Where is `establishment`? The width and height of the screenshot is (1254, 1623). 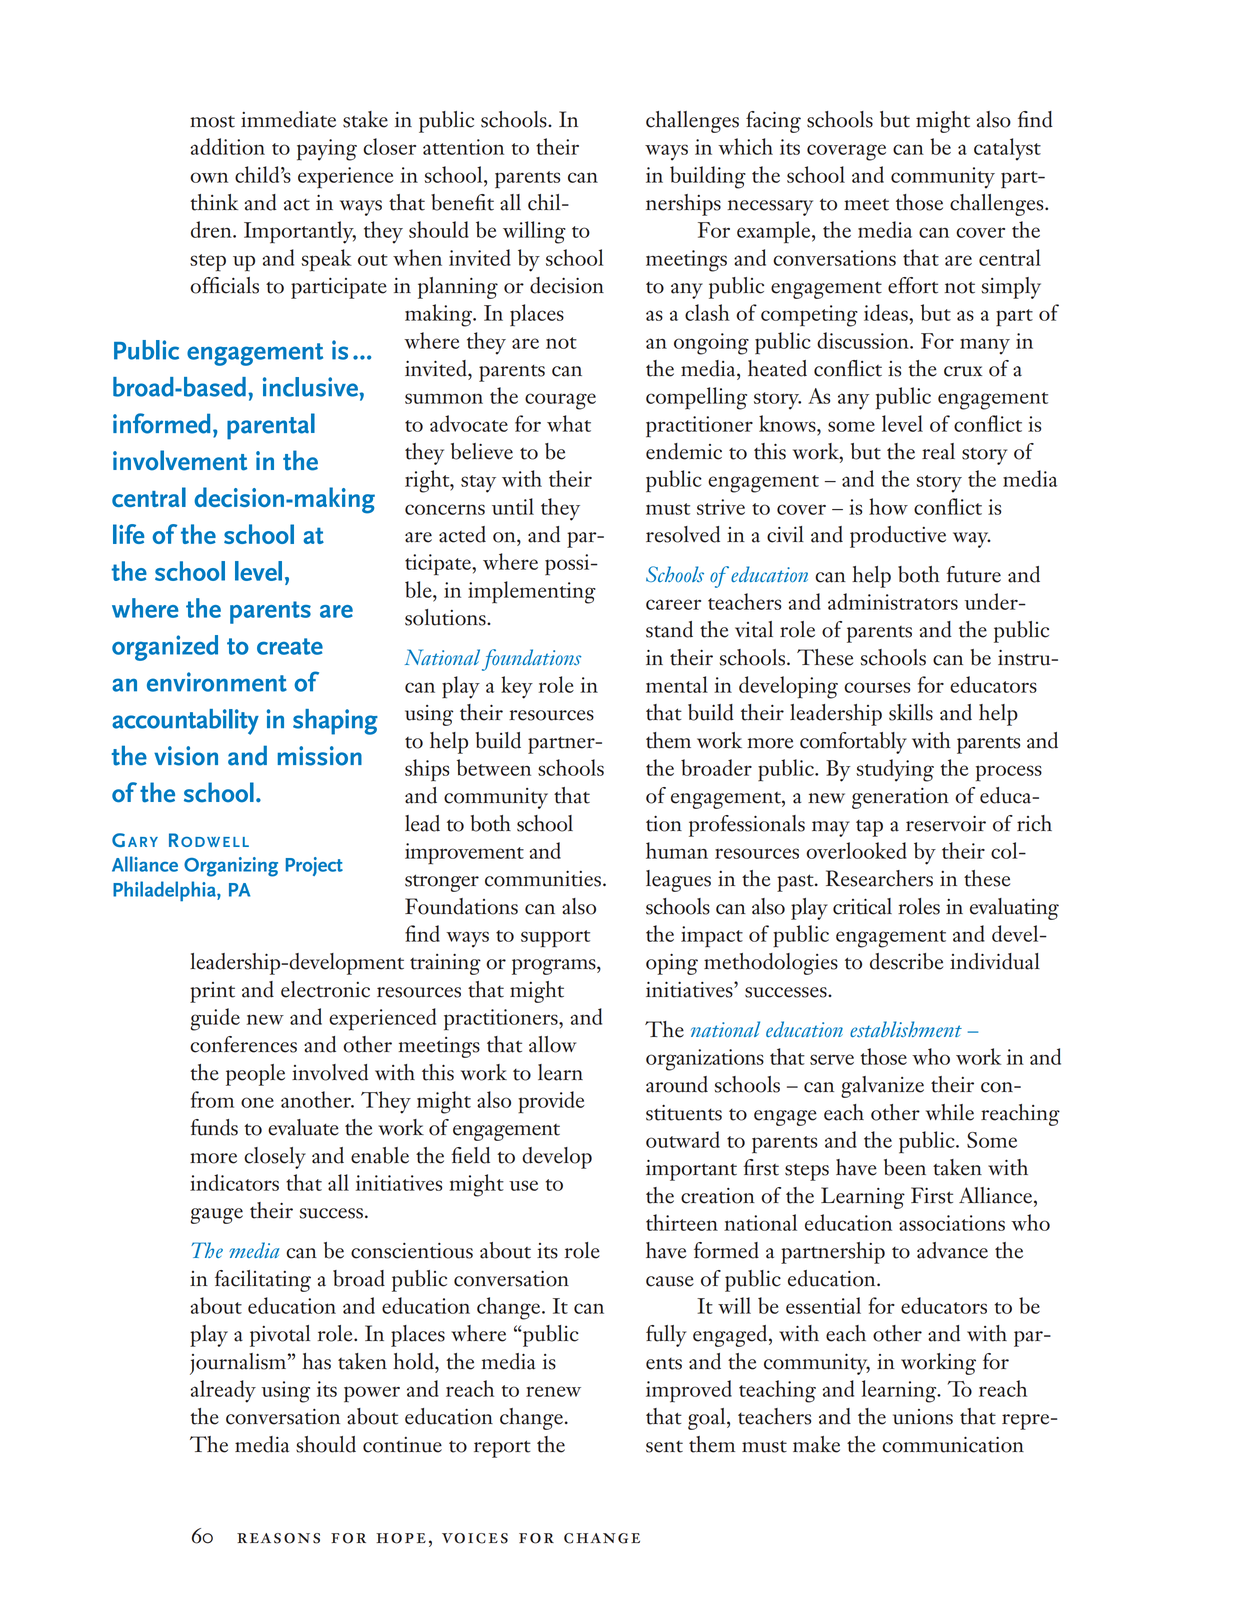
establishment is located at coordinates (906, 1029).
